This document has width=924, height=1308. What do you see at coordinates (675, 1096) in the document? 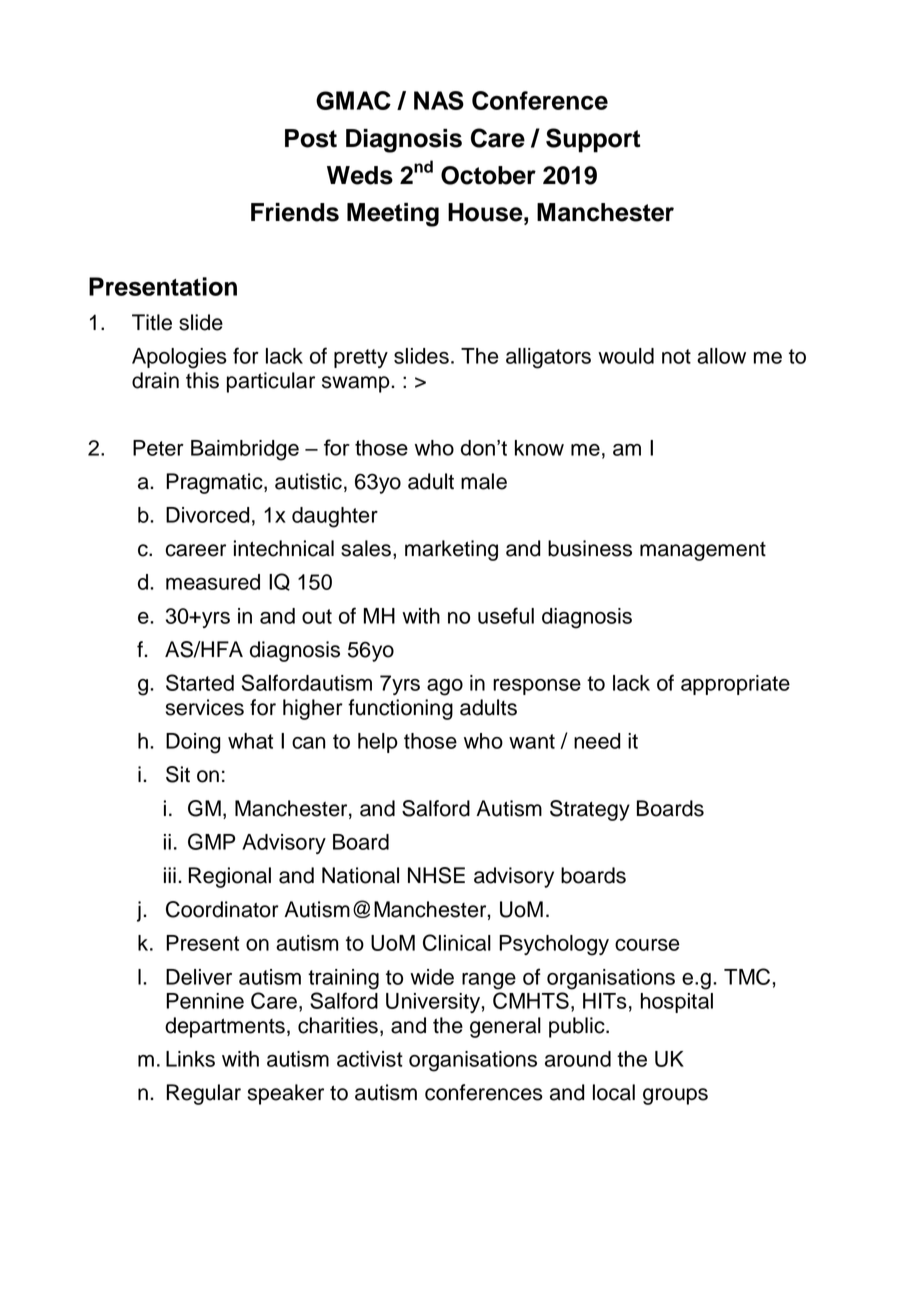
I see `groups` at bounding box center [675, 1096].
